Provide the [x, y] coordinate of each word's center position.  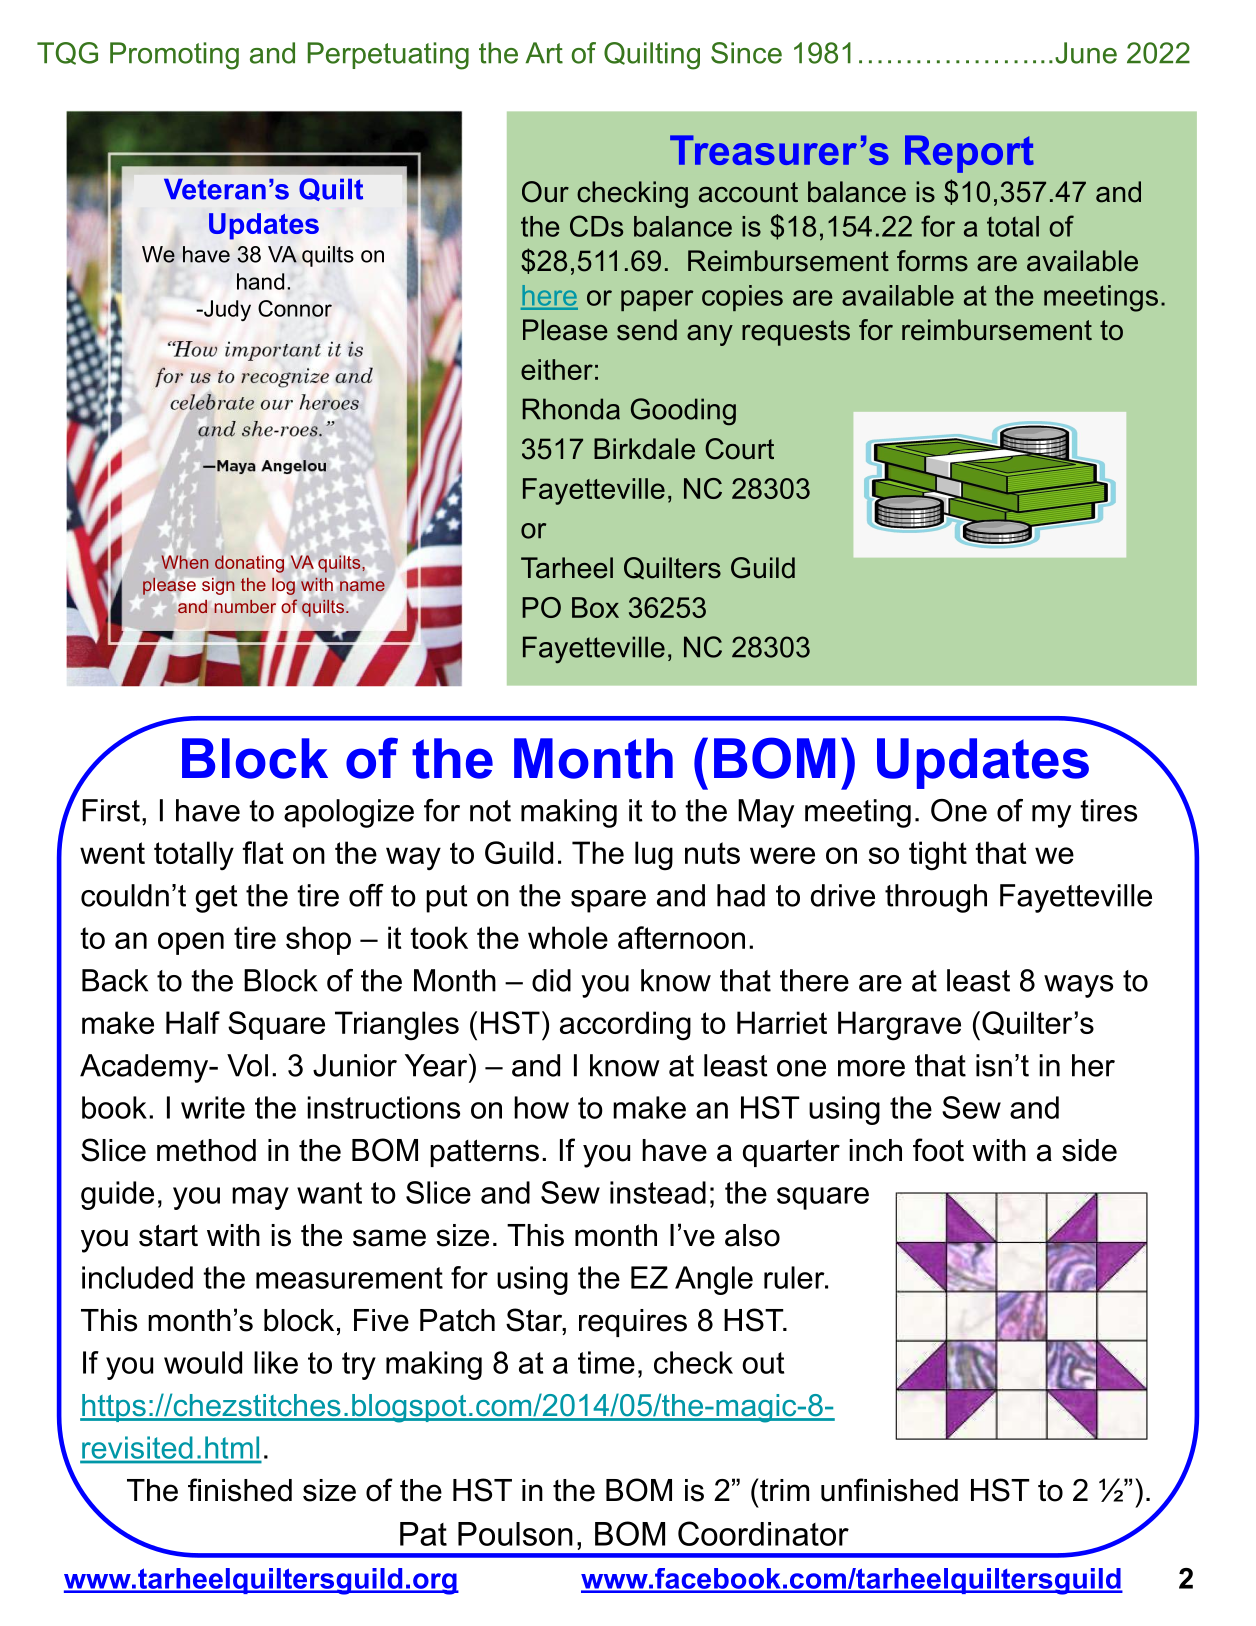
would [203, 1362]
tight [938, 856]
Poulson [515, 1534]
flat [263, 852]
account [748, 192]
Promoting [174, 56]
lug [654, 856]
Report [969, 154]
